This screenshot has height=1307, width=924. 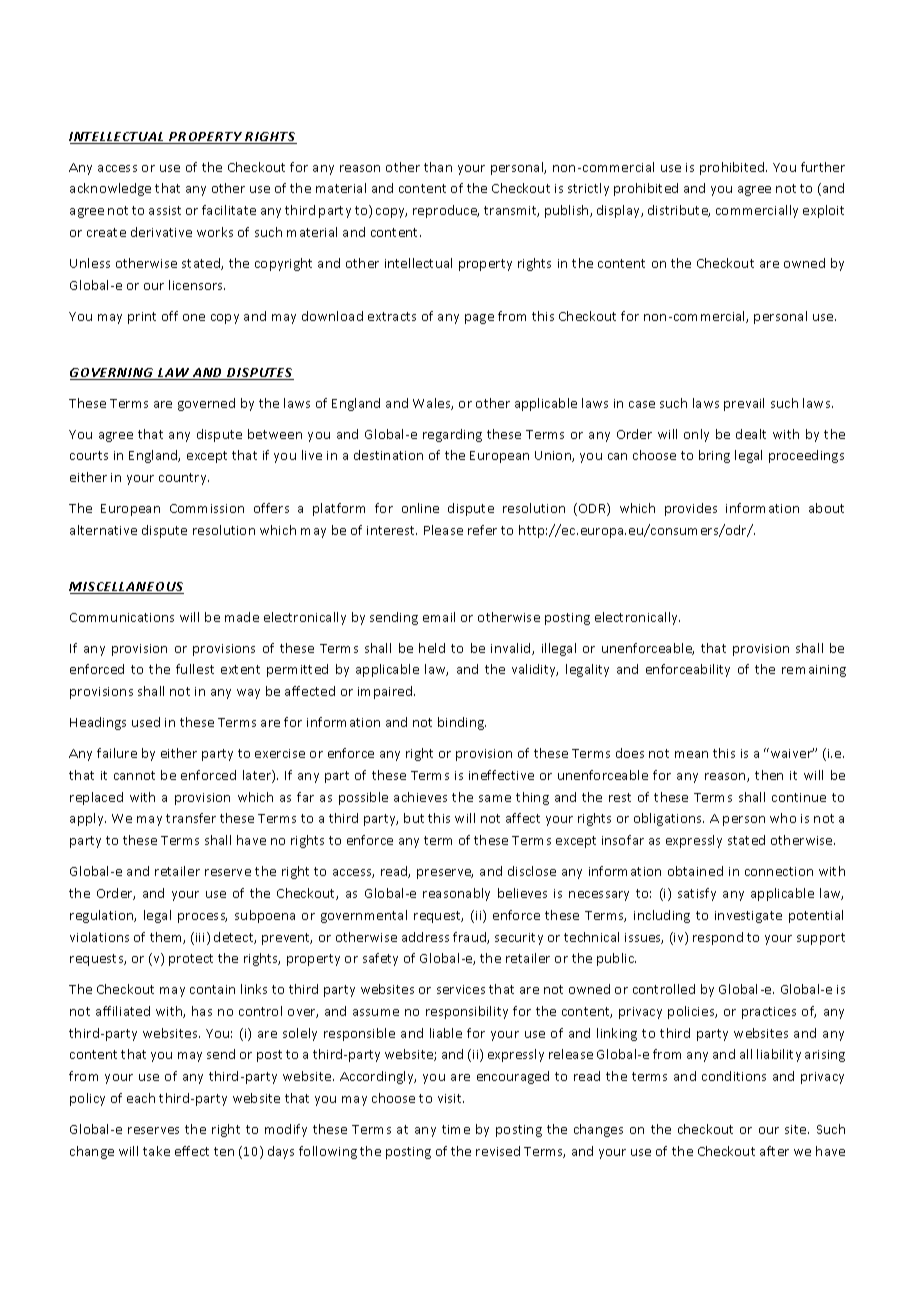 I want to click on take, so click(x=156, y=1151).
